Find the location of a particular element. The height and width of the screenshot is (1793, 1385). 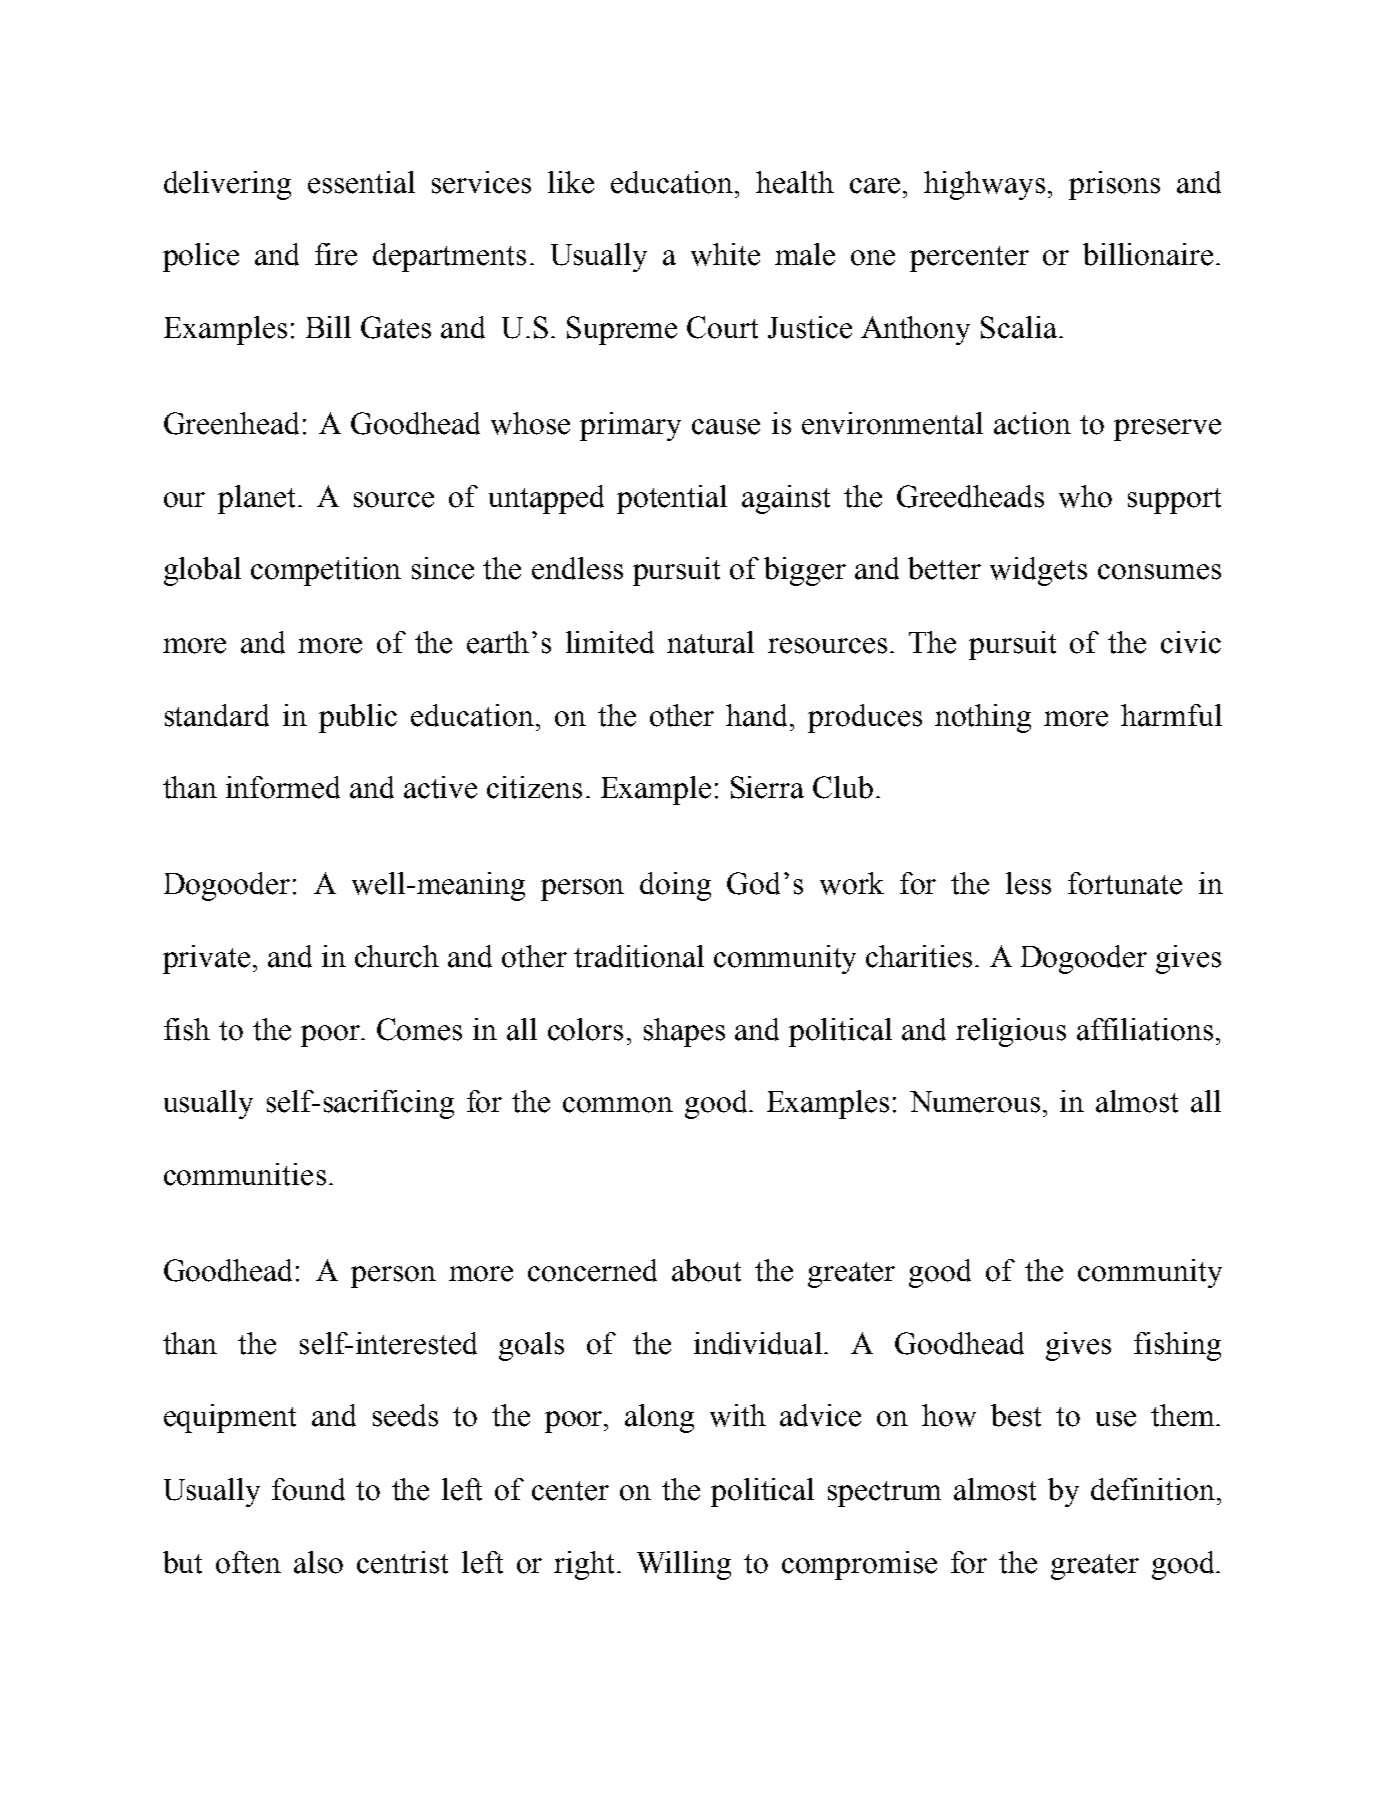

informed is located at coordinates (283, 787).
